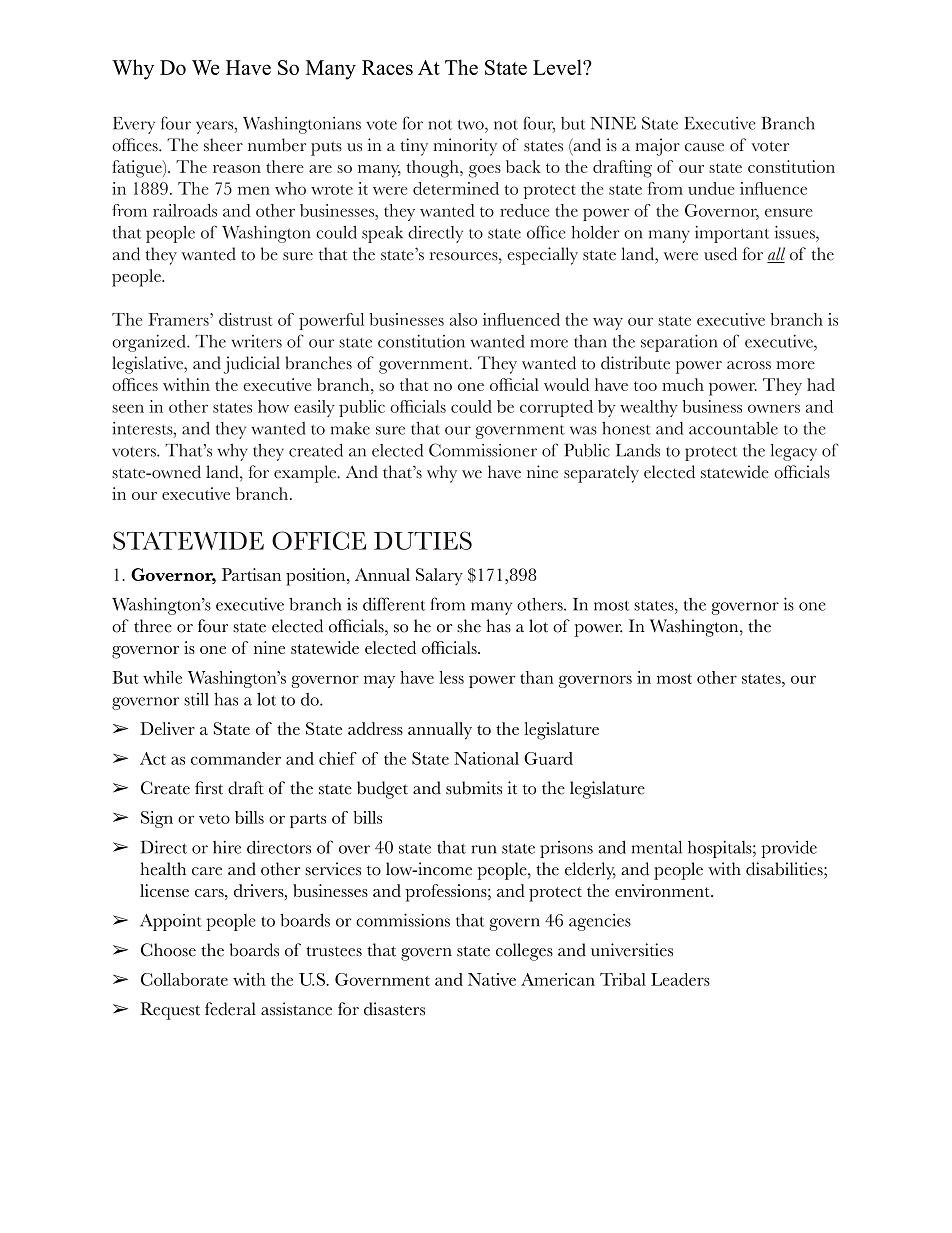 This image has width=952, height=1233. I want to click on sheer, so click(223, 145).
